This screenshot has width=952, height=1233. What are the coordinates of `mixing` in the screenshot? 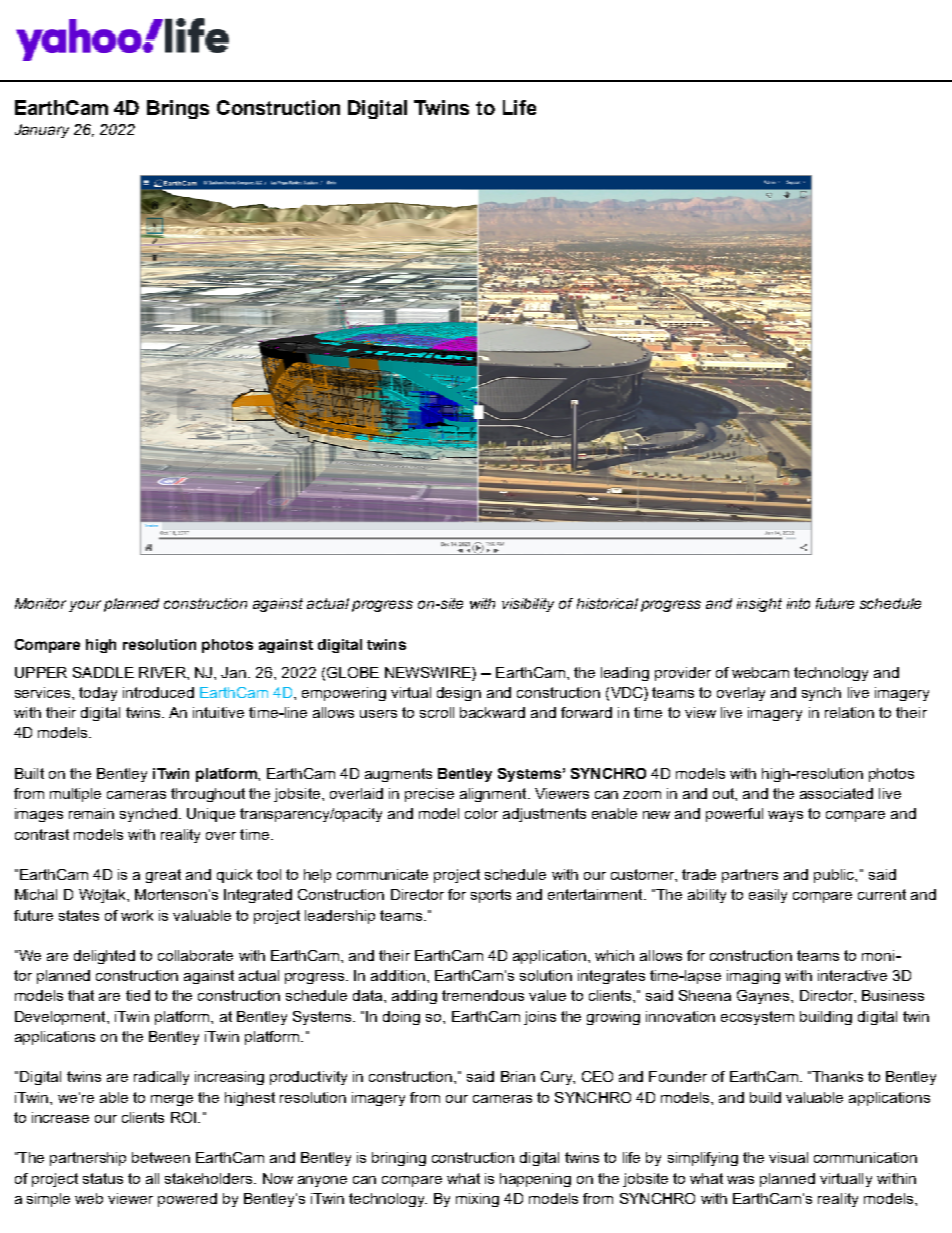 It's located at (477, 1200).
